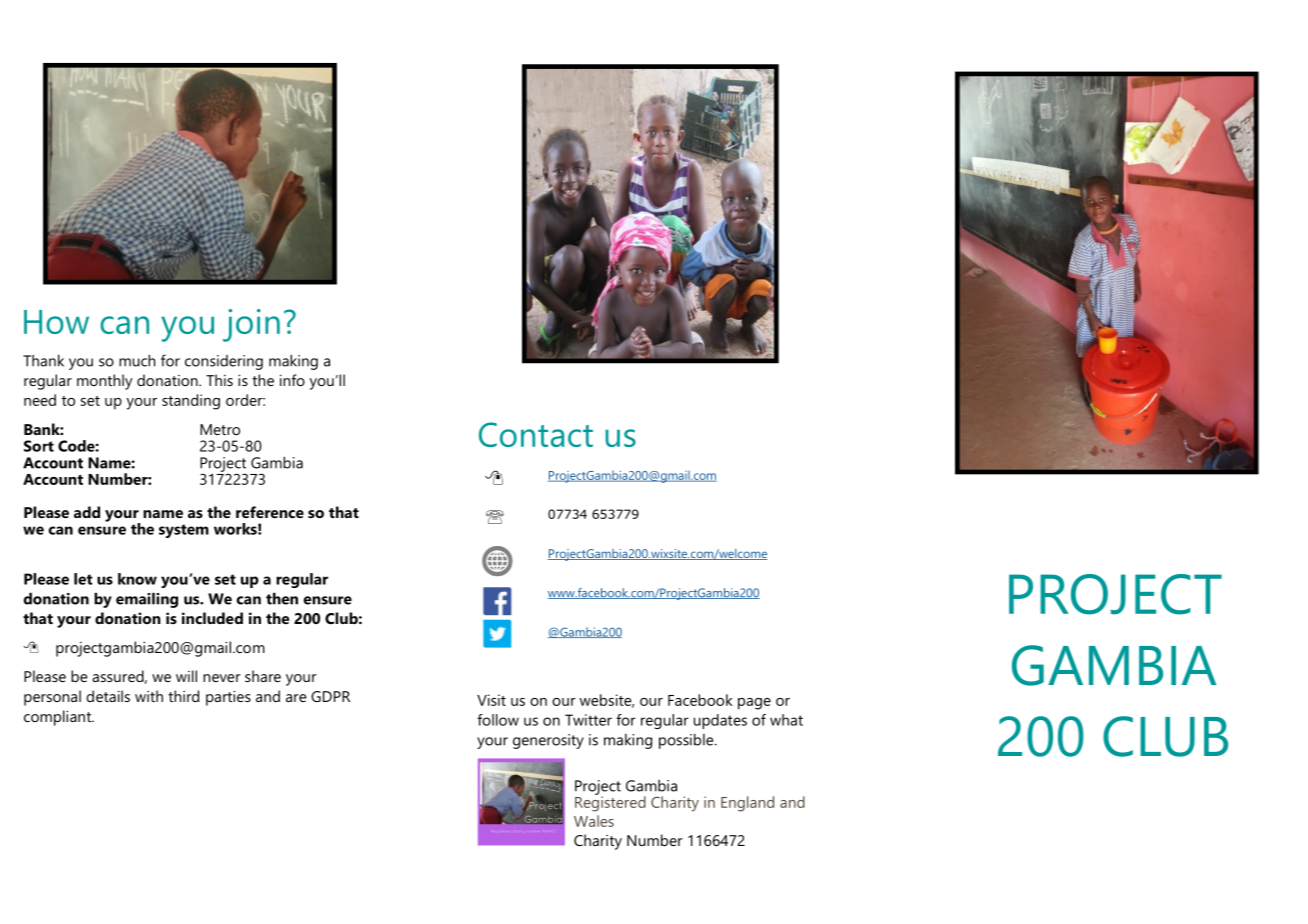 The height and width of the image is (924, 1308). Describe the element at coordinates (251, 325) in the image. I see `join` at that location.
